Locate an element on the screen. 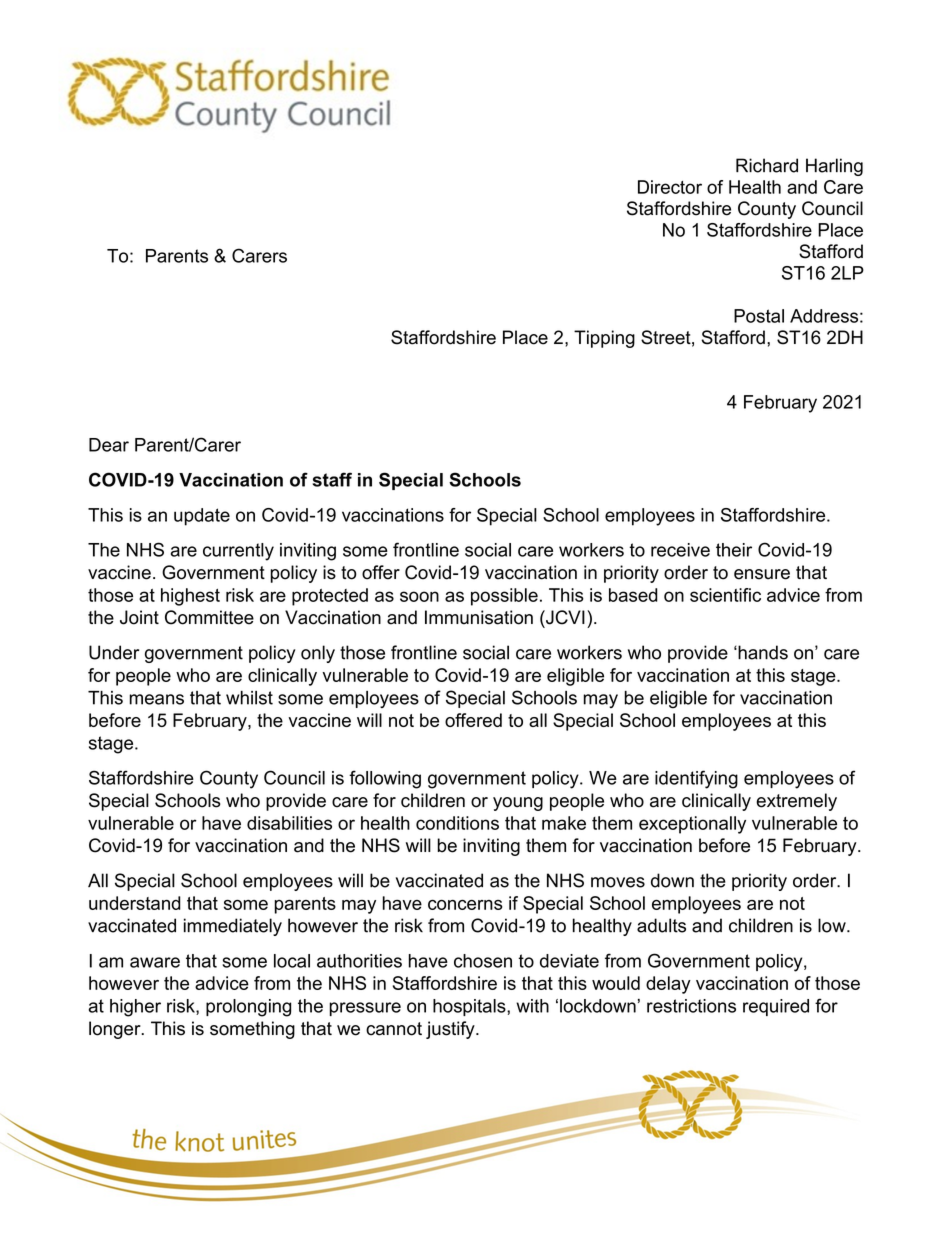 The image size is (952, 1233). Tipping is located at coordinates (604, 339).
